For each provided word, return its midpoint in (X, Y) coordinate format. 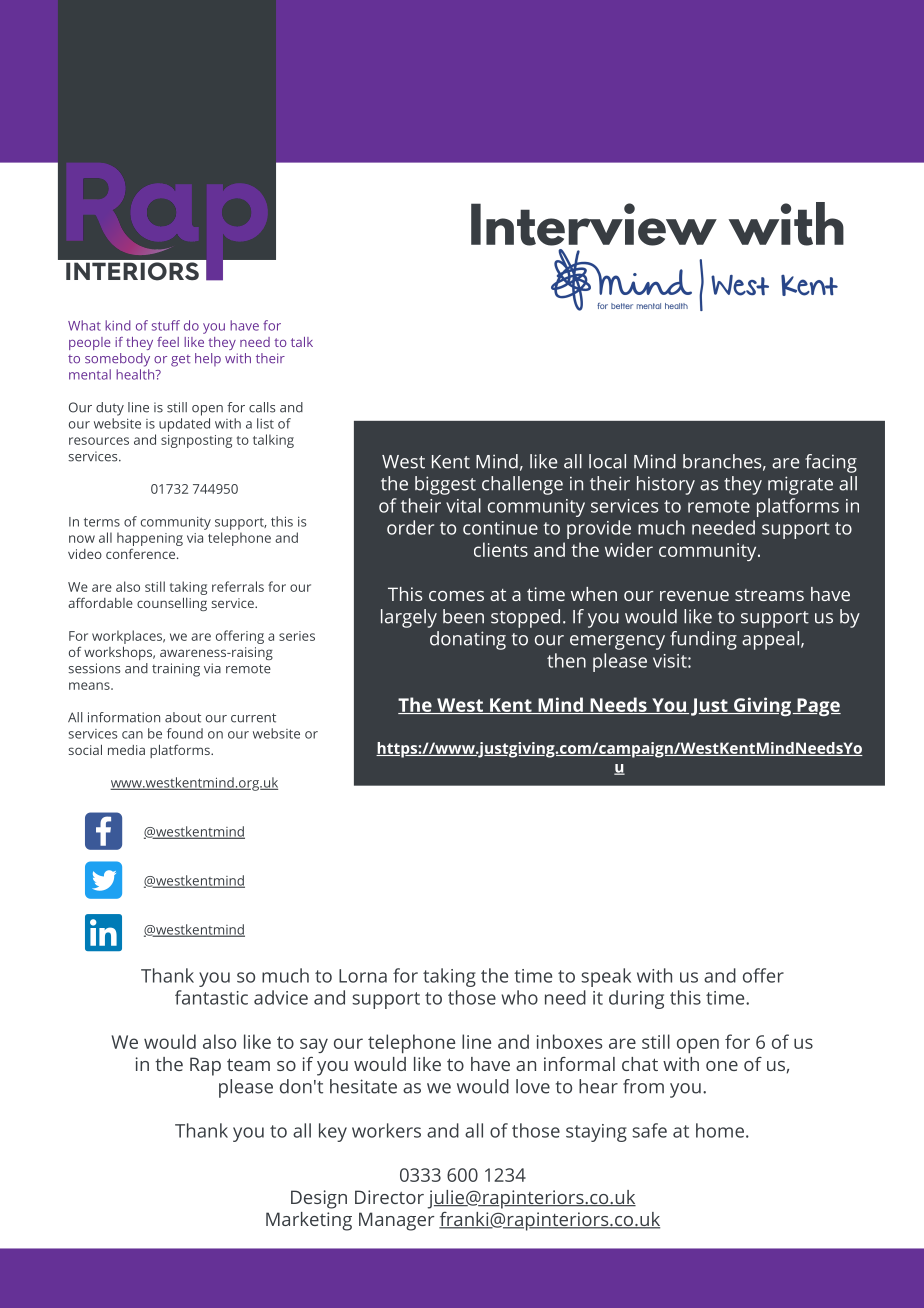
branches (722, 461)
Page (818, 707)
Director (389, 1197)
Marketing (309, 1221)
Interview (594, 224)
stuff (166, 325)
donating (468, 640)
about (183, 717)
